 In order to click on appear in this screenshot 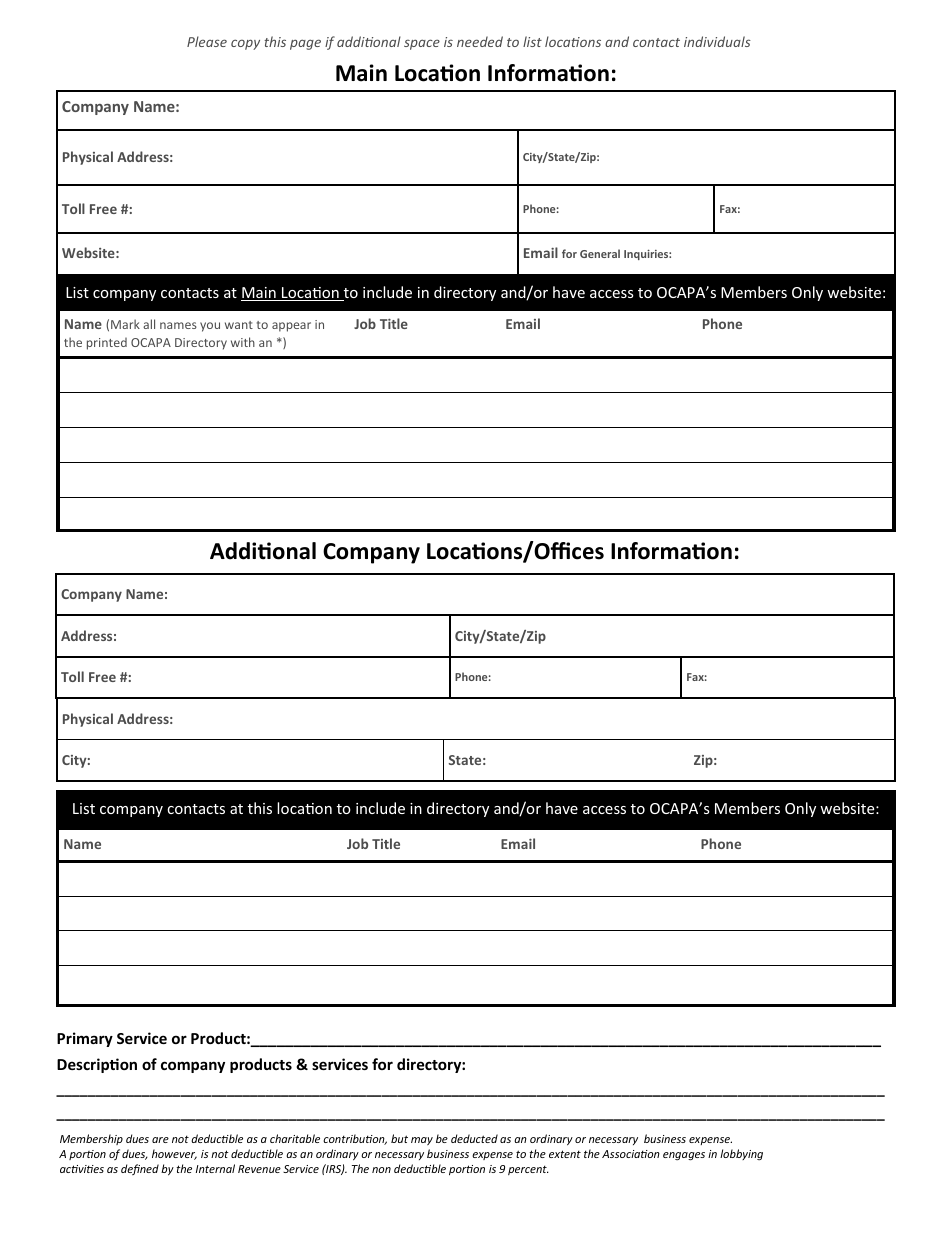, I will do `click(291, 327)`.
